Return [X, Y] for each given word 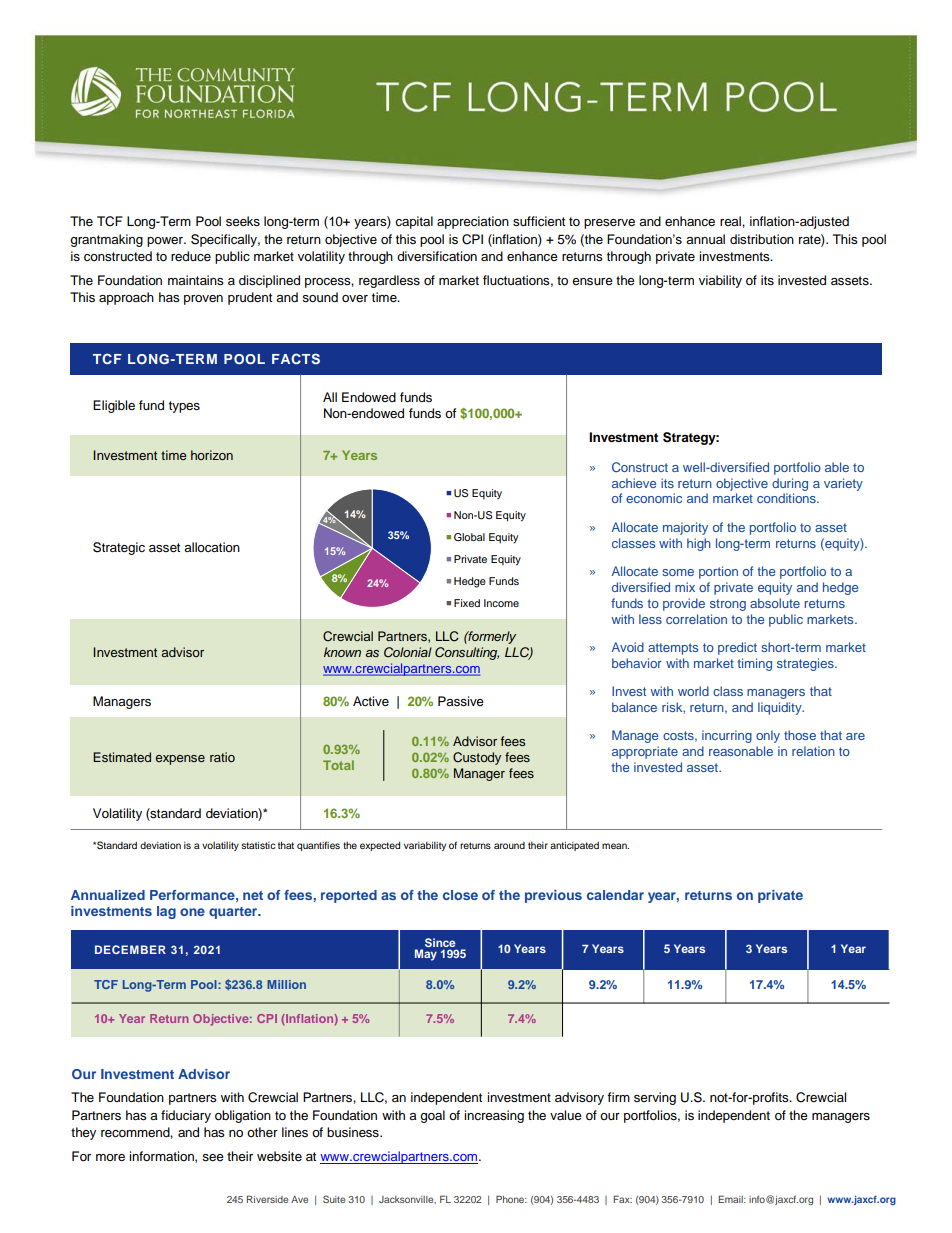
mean [615, 846]
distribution [762, 239]
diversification [437, 256]
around [509, 845]
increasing [494, 1116]
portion [718, 572]
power [166, 242]
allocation [212, 547]
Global [469, 537]
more [110, 1157]
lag [166, 912]
